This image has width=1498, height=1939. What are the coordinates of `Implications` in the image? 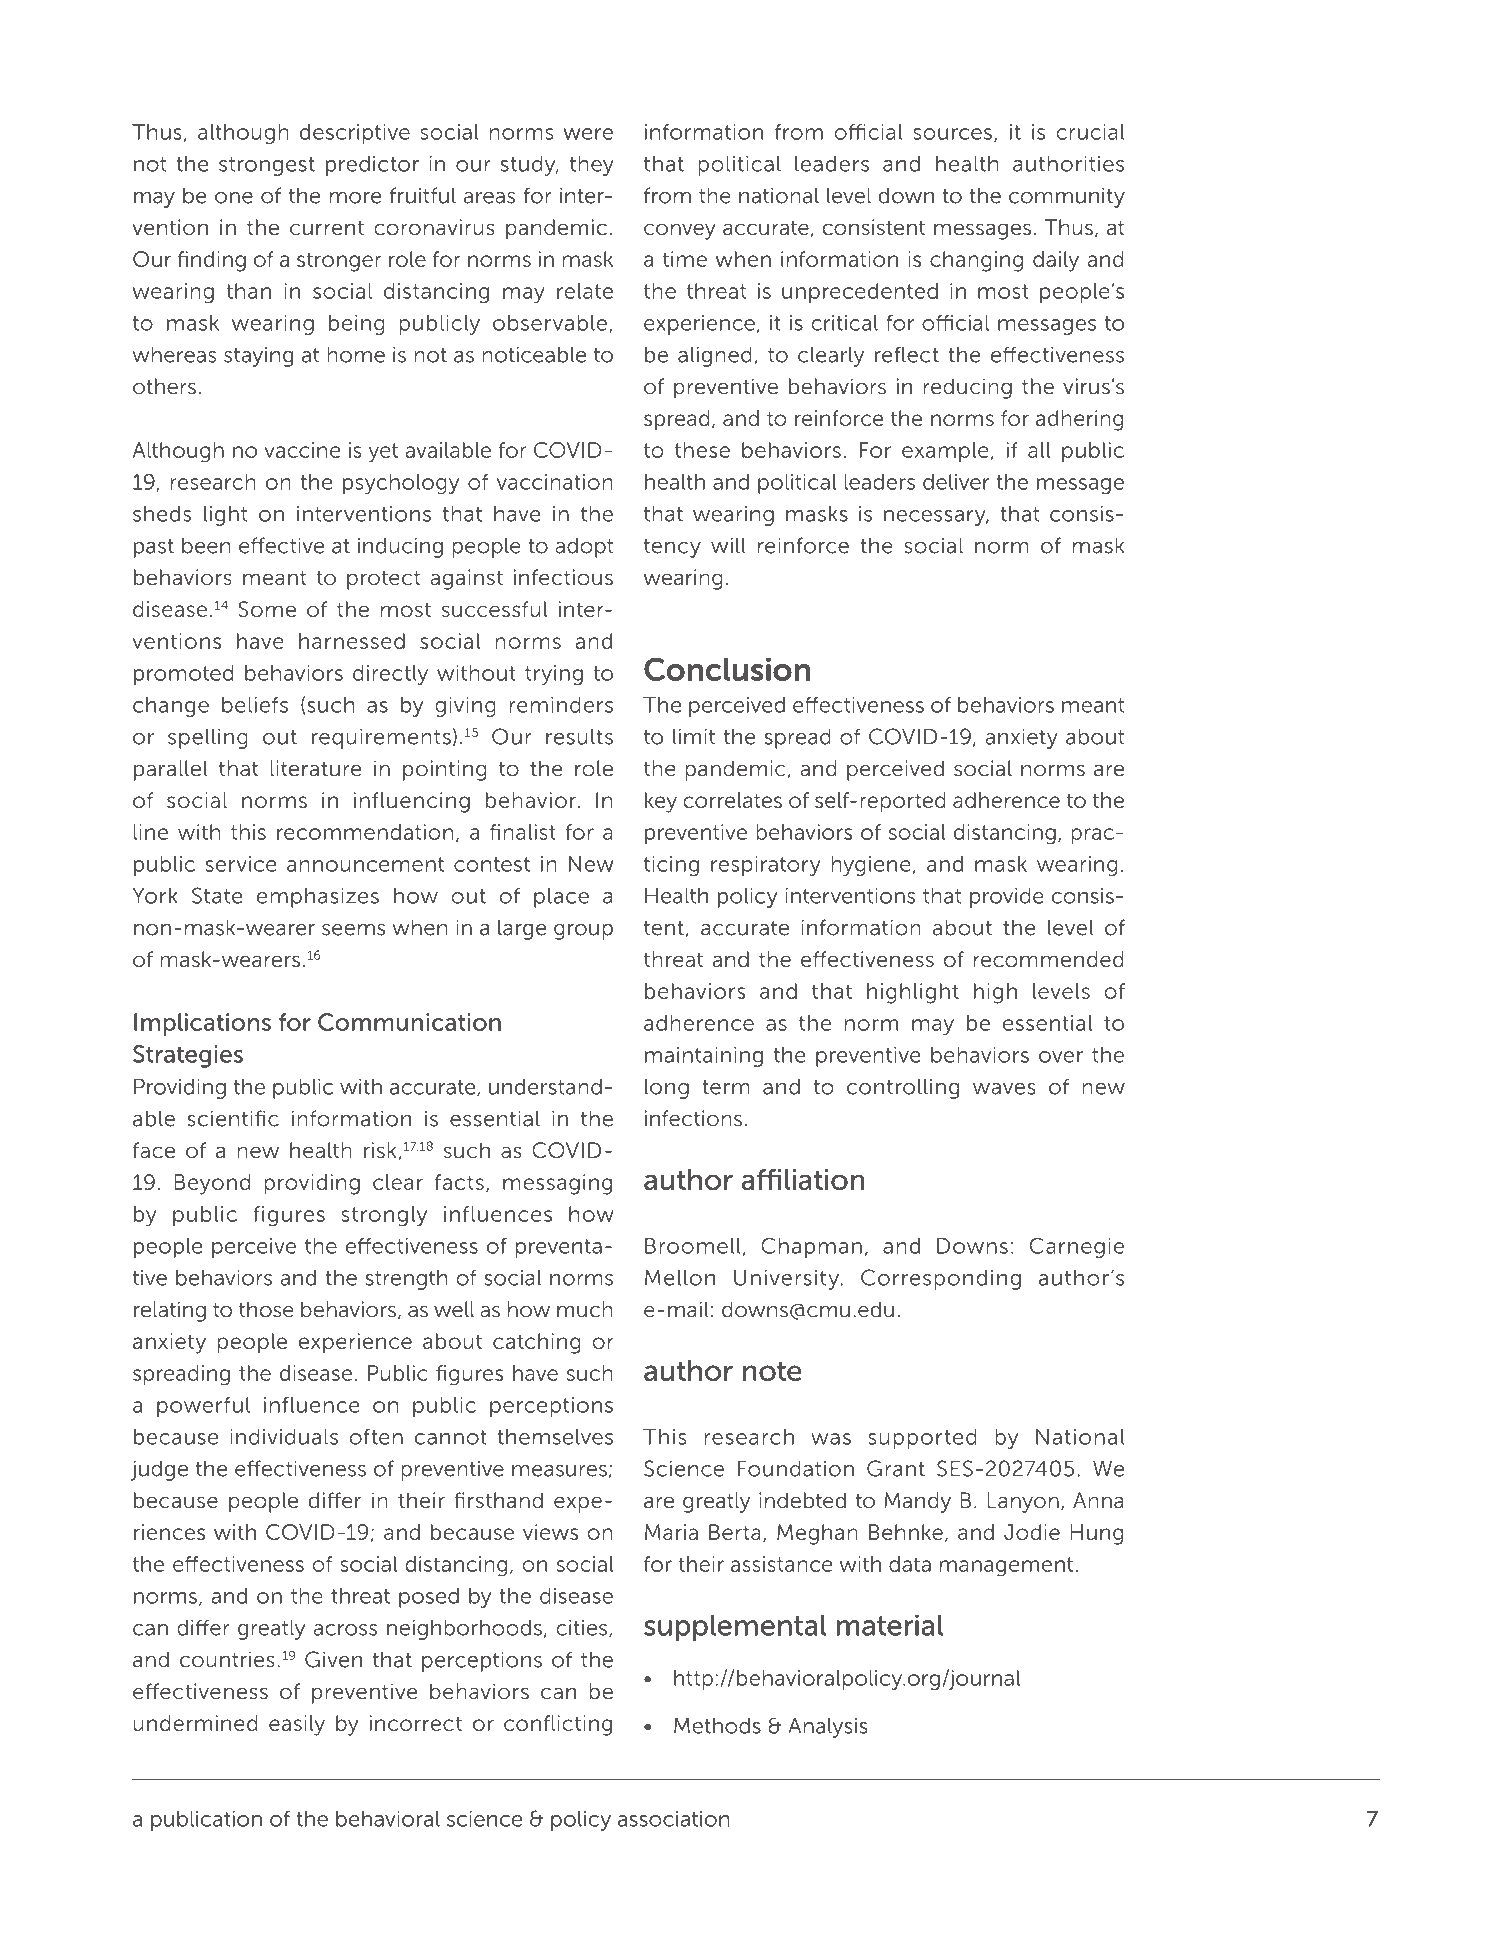 It's located at (202, 1024).
